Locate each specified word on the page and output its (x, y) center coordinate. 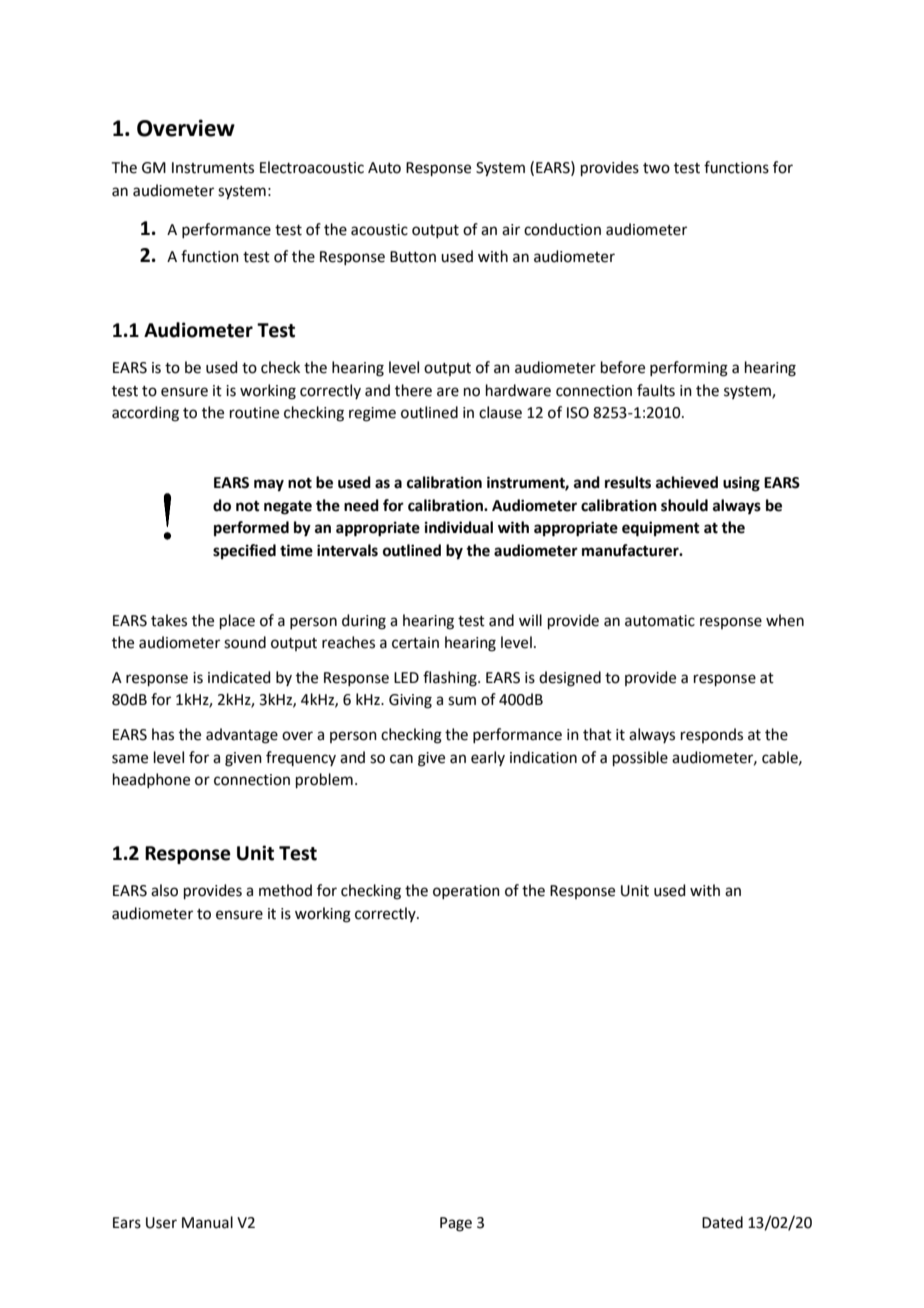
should (684, 505)
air (511, 230)
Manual (207, 1222)
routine (254, 413)
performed (251, 529)
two (656, 168)
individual (459, 527)
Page (456, 1224)
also (164, 890)
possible (640, 758)
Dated (722, 1222)
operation (466, 892)
